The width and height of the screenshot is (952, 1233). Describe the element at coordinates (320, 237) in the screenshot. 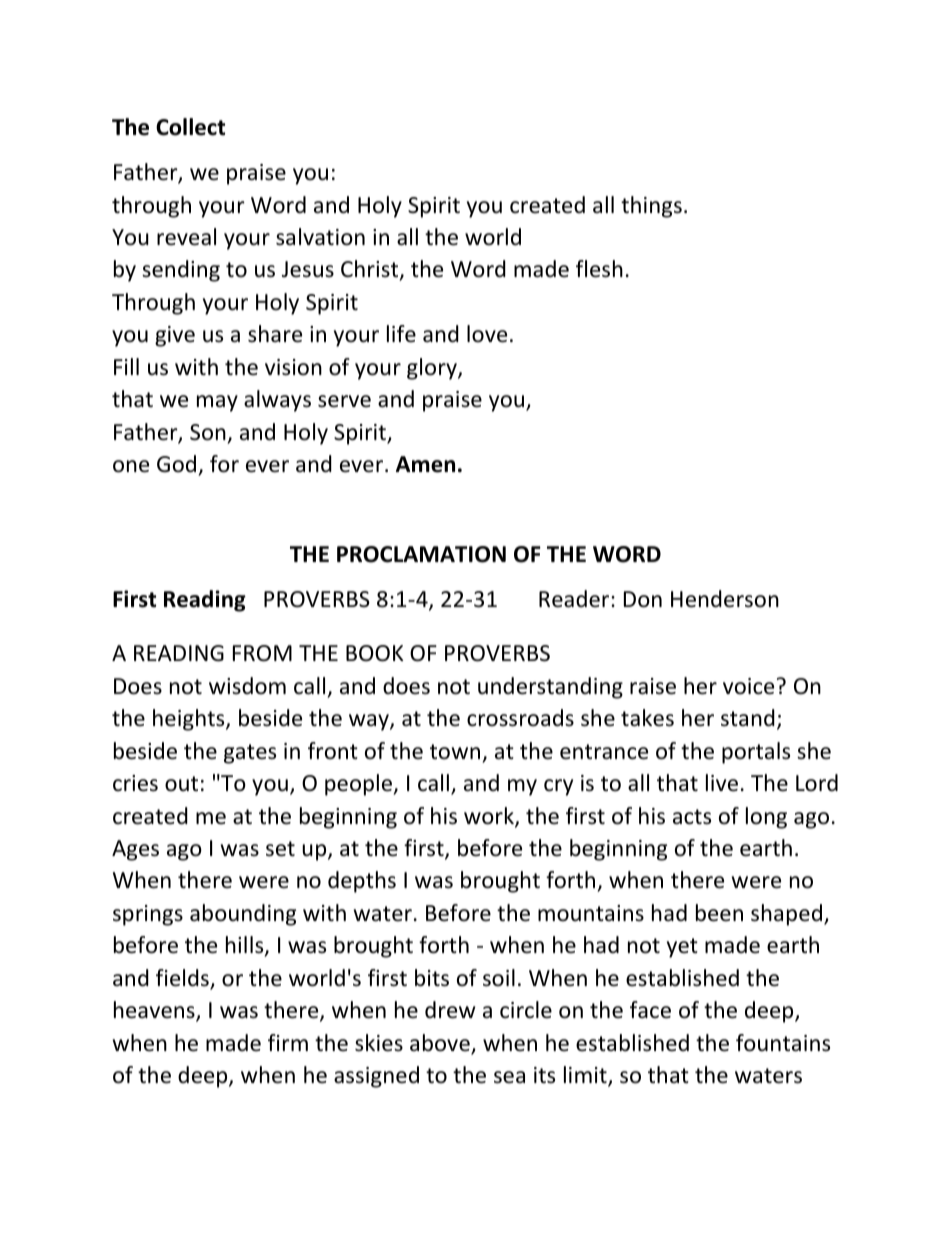

I see `salvation` at that location.
